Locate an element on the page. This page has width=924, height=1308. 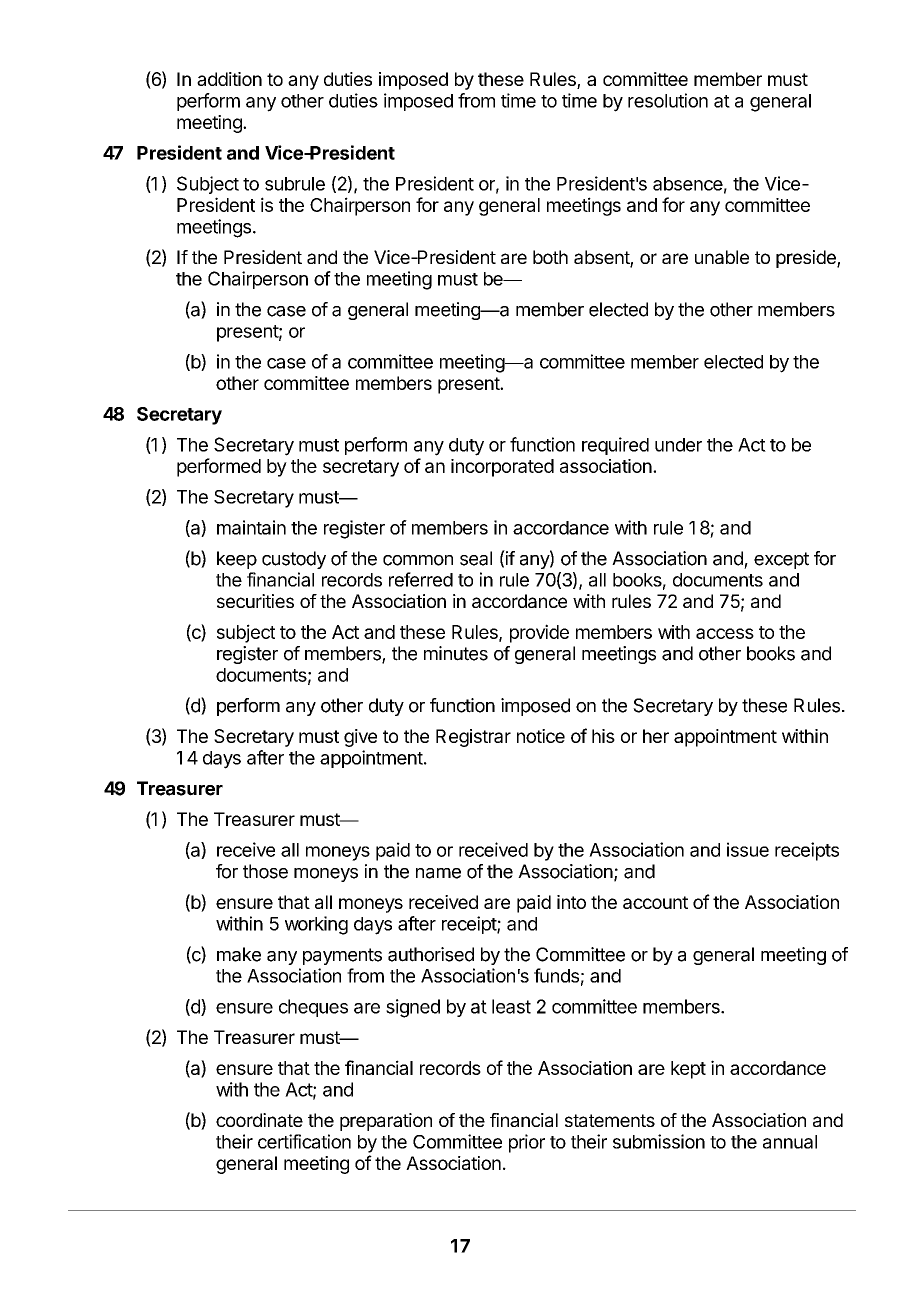
notice is located at coordinates (541, 736).
